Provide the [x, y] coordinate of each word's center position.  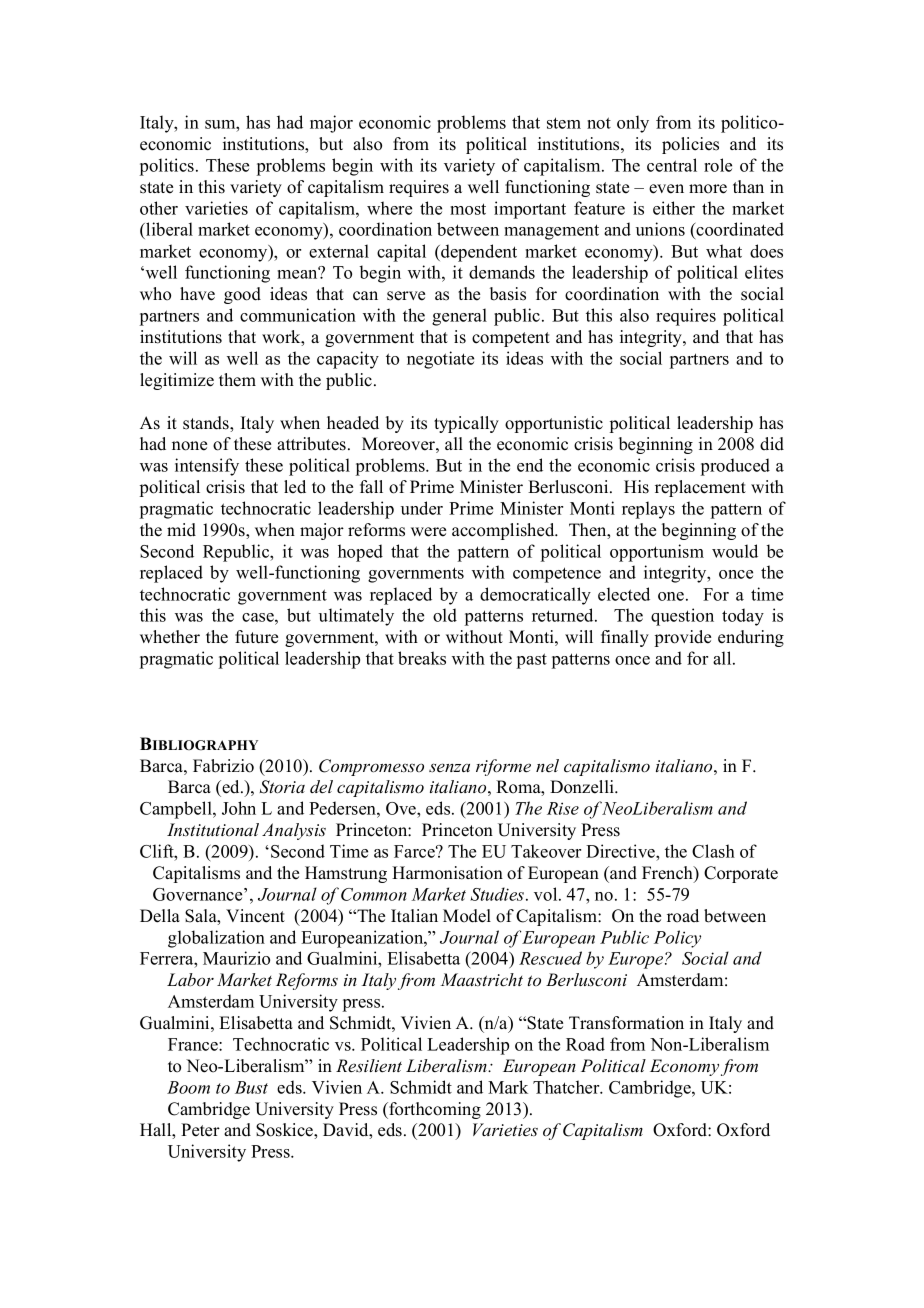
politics [167, 167]
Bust [251, 1087]
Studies [498, 894]
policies [690, 145]
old [445, 615]
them [237, 380]
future [256, 637]
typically [466, 424]
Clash [713, 851]
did [772, 444]
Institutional [213, 829]
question [682, 617]
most [468, 209]
